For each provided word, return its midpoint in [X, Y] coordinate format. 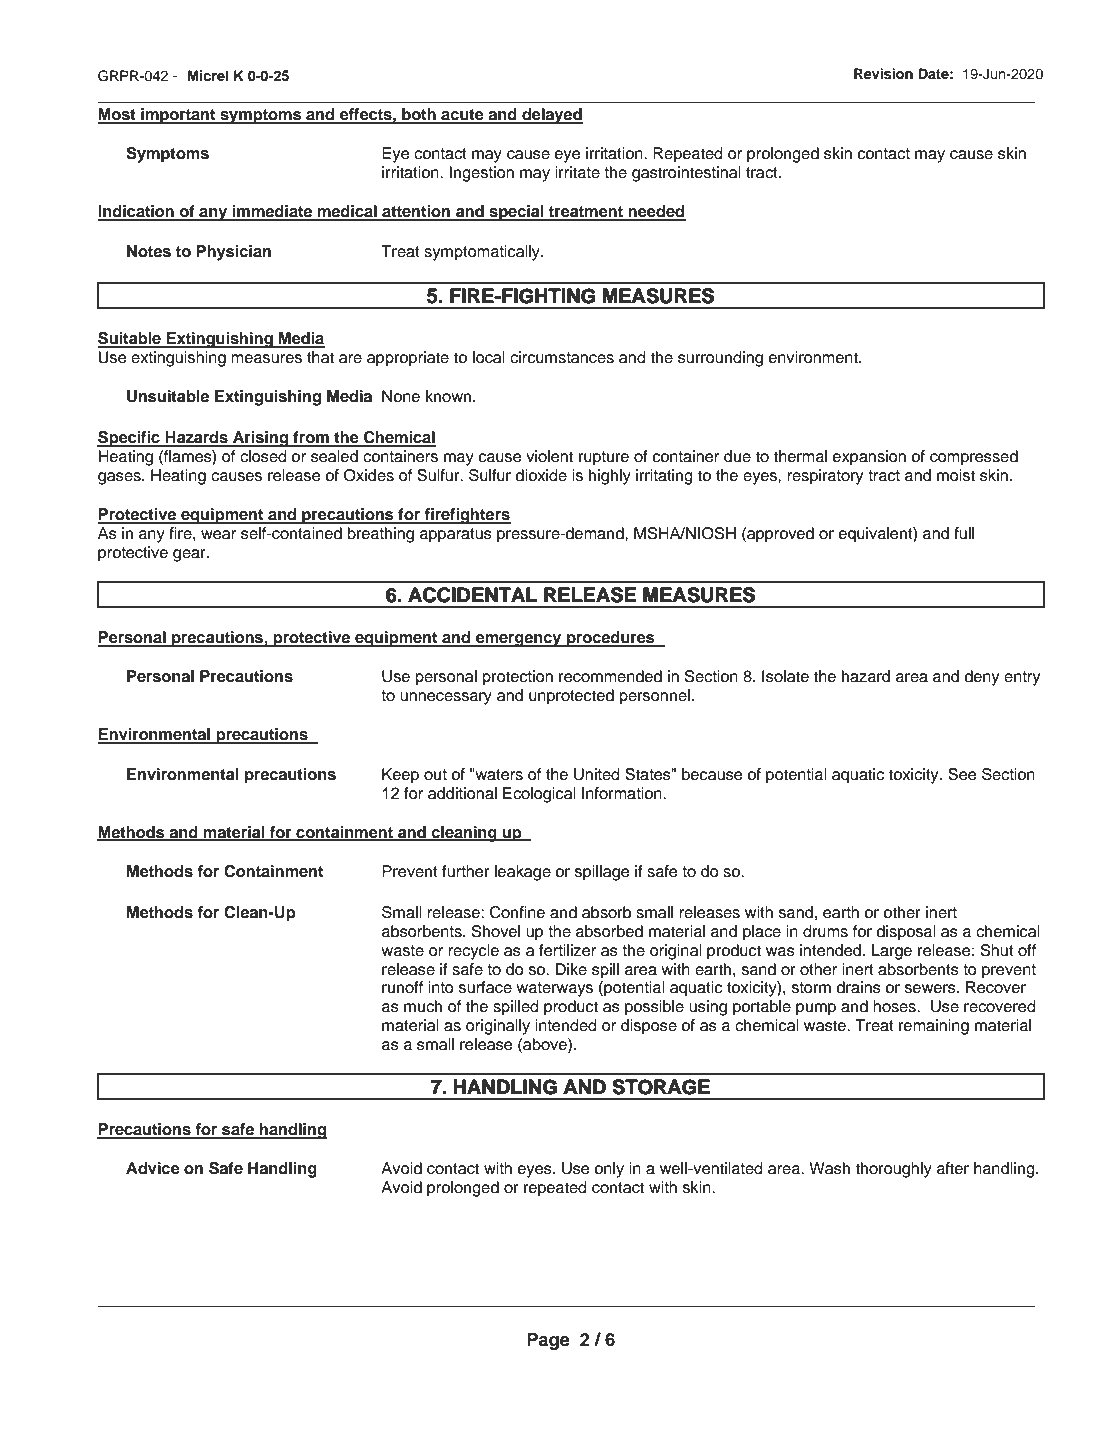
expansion [869, 458]
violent [549, 456]
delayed [551, 116]
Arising [261, 439]
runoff [402, 987]
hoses [895, 1006]
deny [981, 678]
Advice [153, 1168]
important [178, 116]
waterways [554, 989]
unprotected [571, 697]
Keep [400, 776]
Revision [883, 74]
